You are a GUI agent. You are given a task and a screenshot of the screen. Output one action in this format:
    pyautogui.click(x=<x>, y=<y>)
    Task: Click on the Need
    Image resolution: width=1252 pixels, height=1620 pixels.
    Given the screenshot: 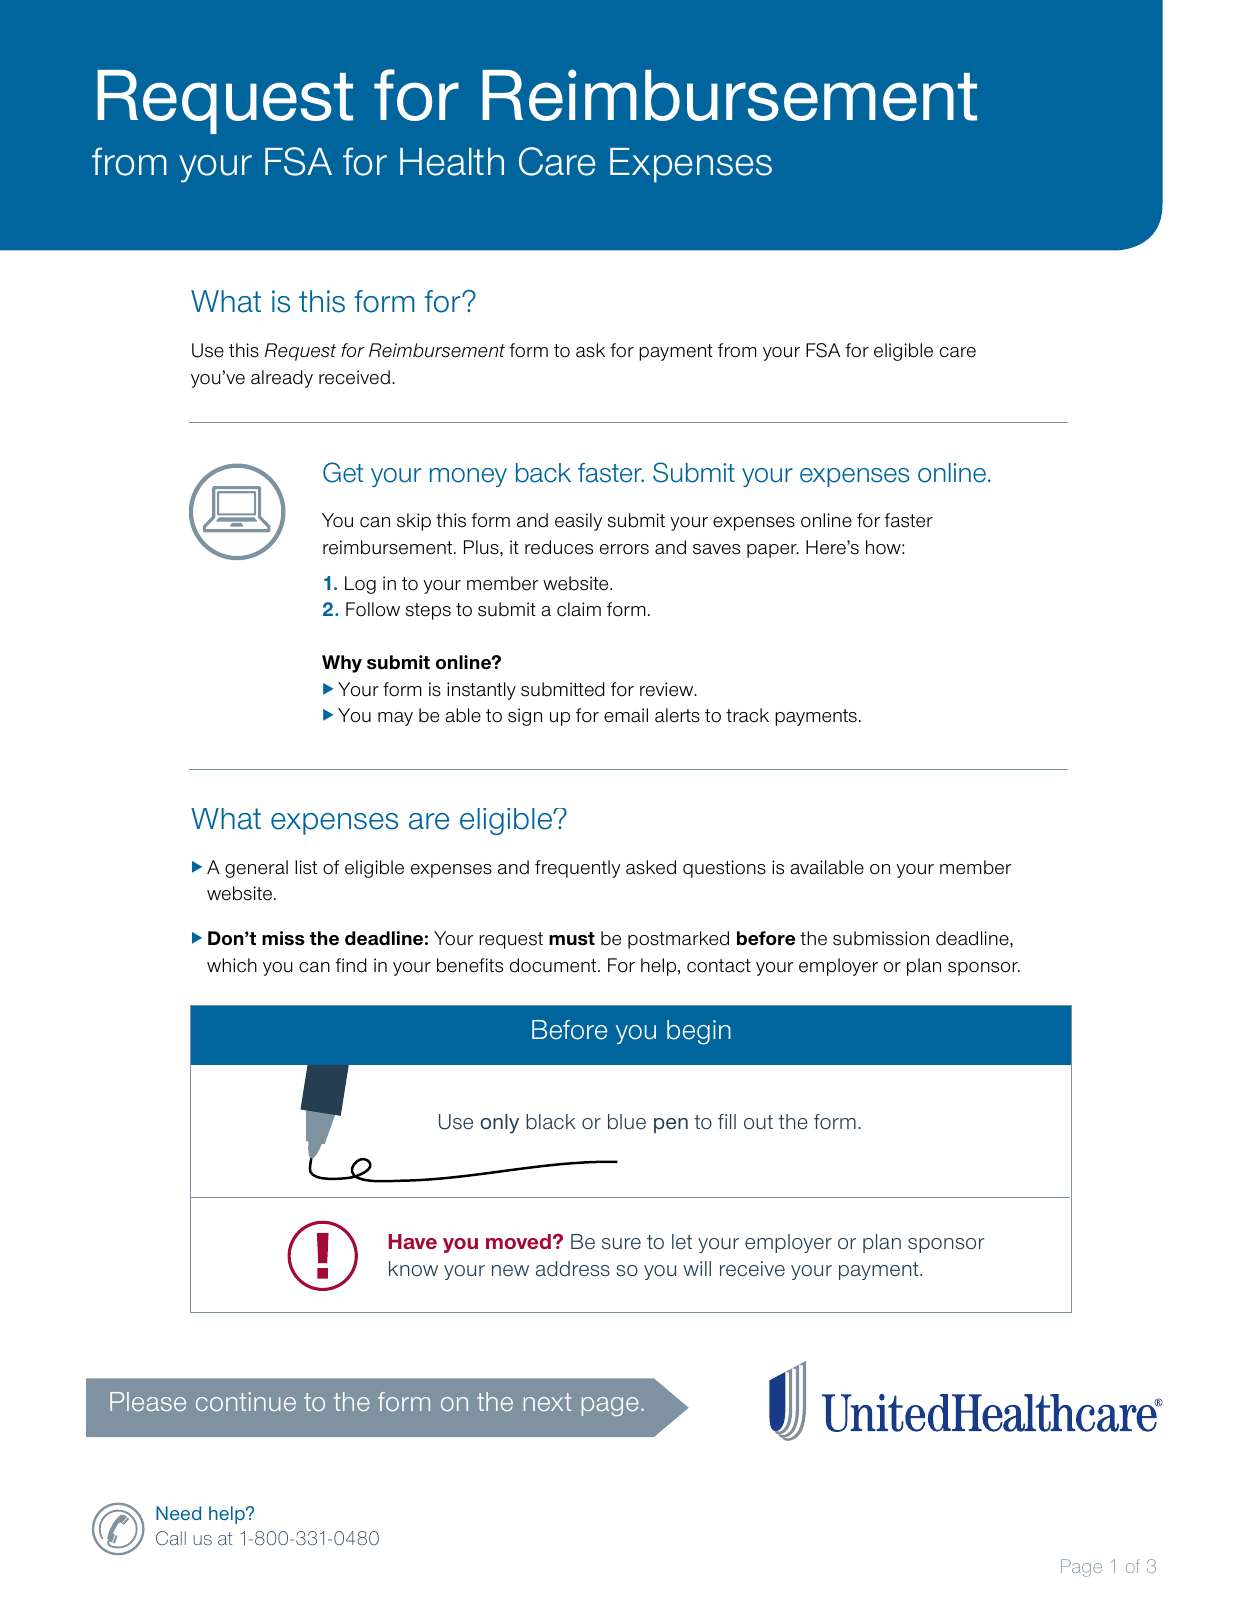 What is the action you would take?
    pyautogui.click(x=178, y=1513)
